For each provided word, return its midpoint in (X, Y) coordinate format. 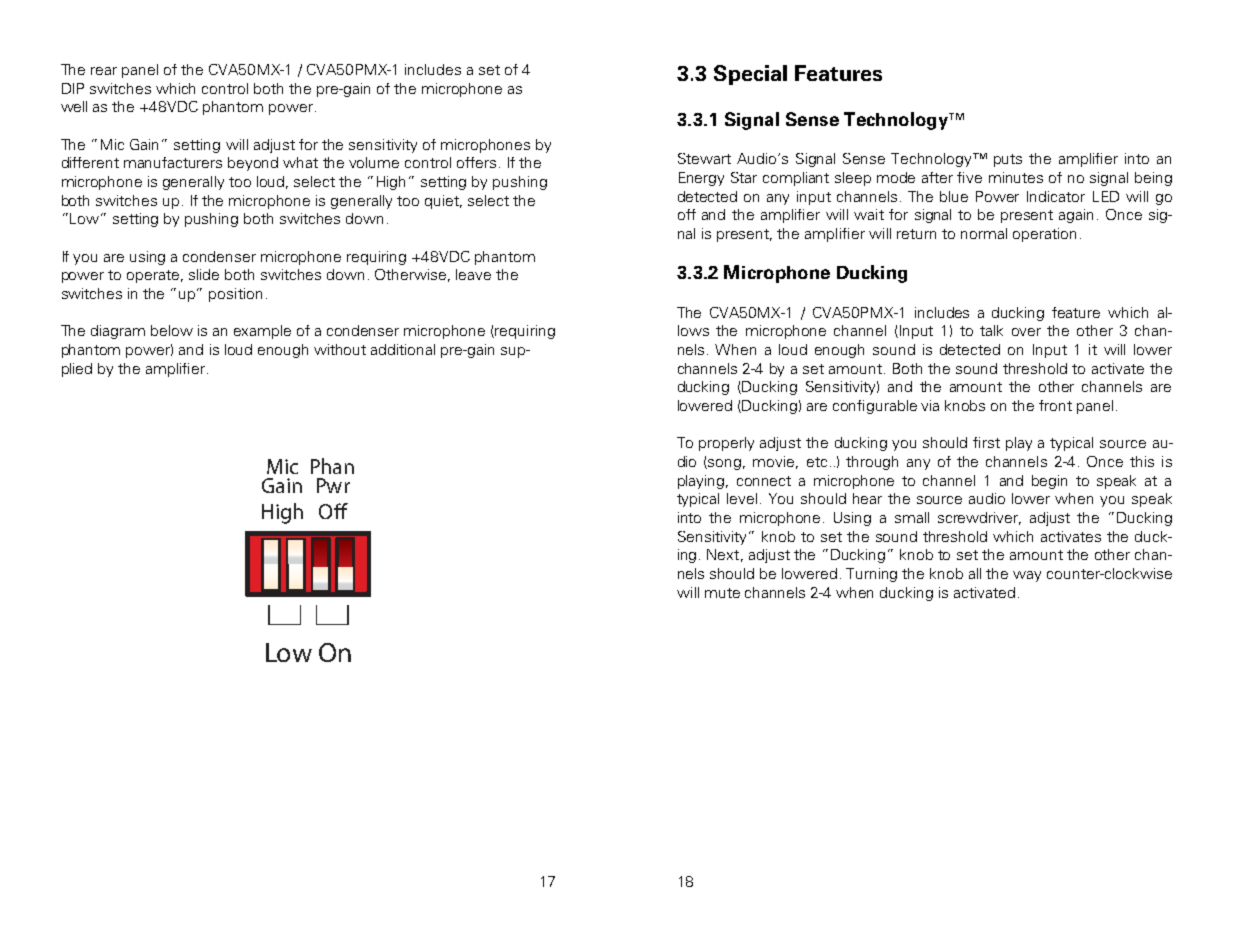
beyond (253, 164)
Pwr (333, 485)
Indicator (1056, 196)
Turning (871, 575)
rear (104, 71)
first (986, 442)
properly (726, 444)
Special (750, 75)
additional (403, 349)
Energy (701, 179)
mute (722, 593)
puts (1008, 160)
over (1026, 332)
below (172, 330)
